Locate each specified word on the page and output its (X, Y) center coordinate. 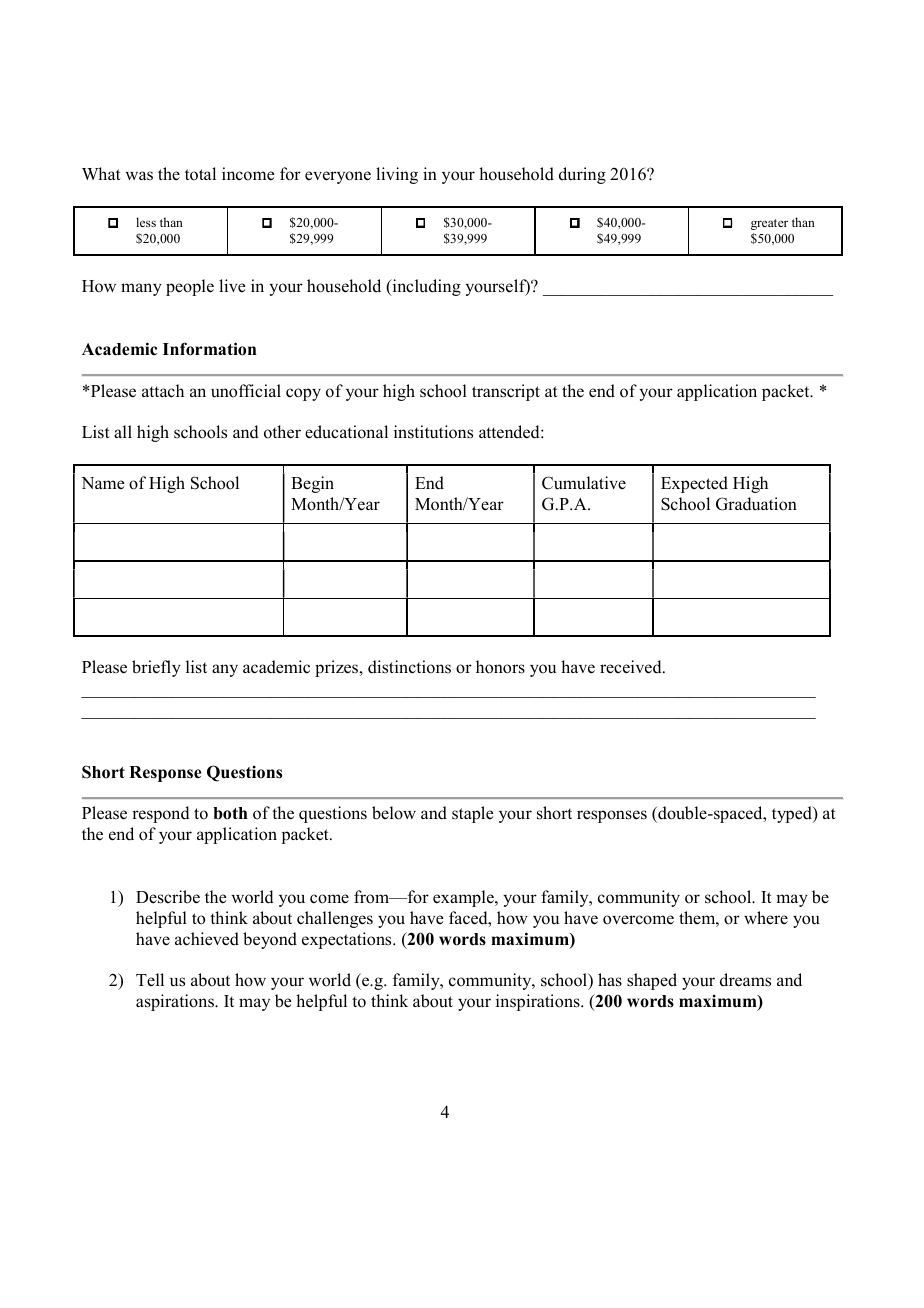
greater (769, 224)
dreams (745, 980)
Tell (150, 979)
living (397, 175)
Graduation (756, 504)
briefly (156, 668)
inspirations (539, 1002)
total (200, 174)
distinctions (409, 667)
